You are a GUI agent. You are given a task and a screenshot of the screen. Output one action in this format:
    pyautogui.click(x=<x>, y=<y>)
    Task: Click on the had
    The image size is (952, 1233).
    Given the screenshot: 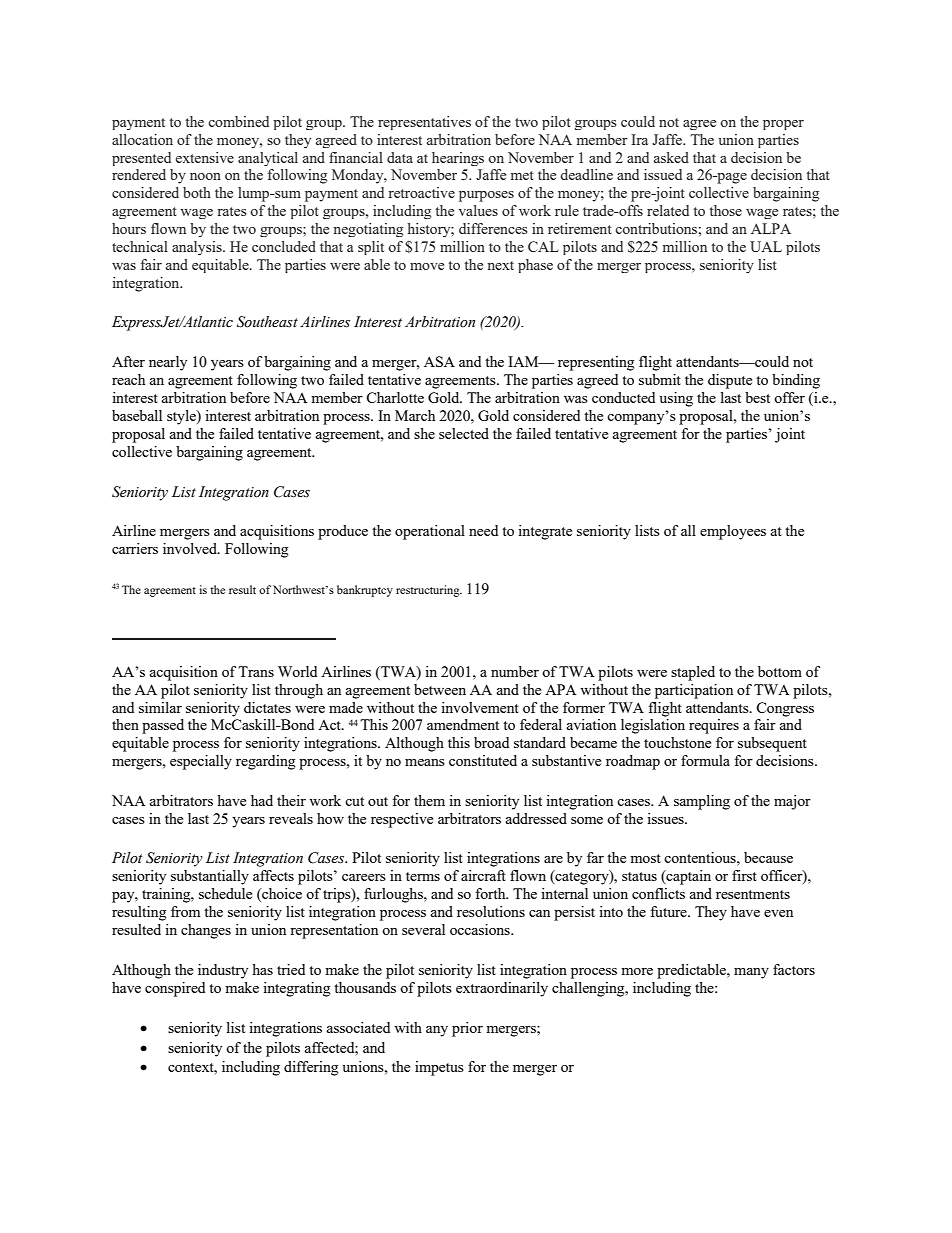 What is the action you would take?
    pyautogui.click(x=262, y=800)
